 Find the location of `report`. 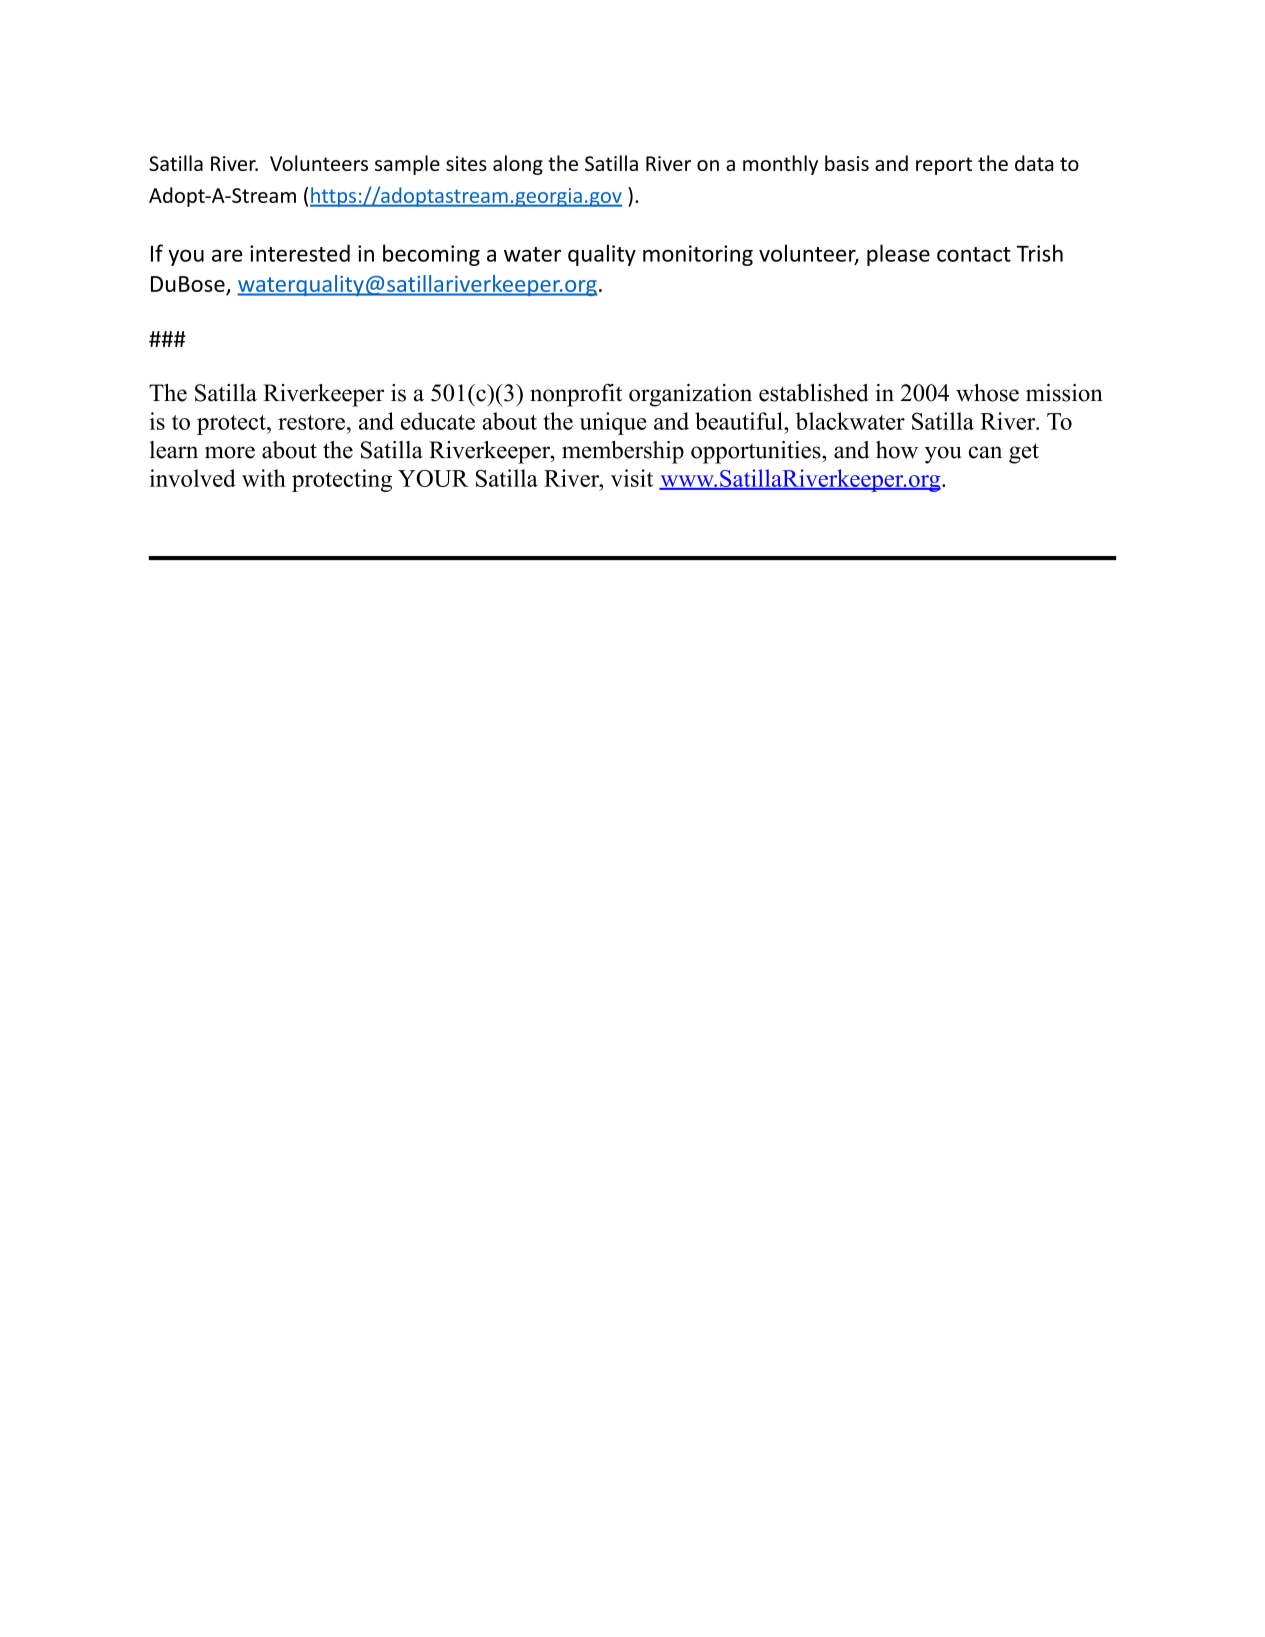

report is located at coordinates (944, 166).
